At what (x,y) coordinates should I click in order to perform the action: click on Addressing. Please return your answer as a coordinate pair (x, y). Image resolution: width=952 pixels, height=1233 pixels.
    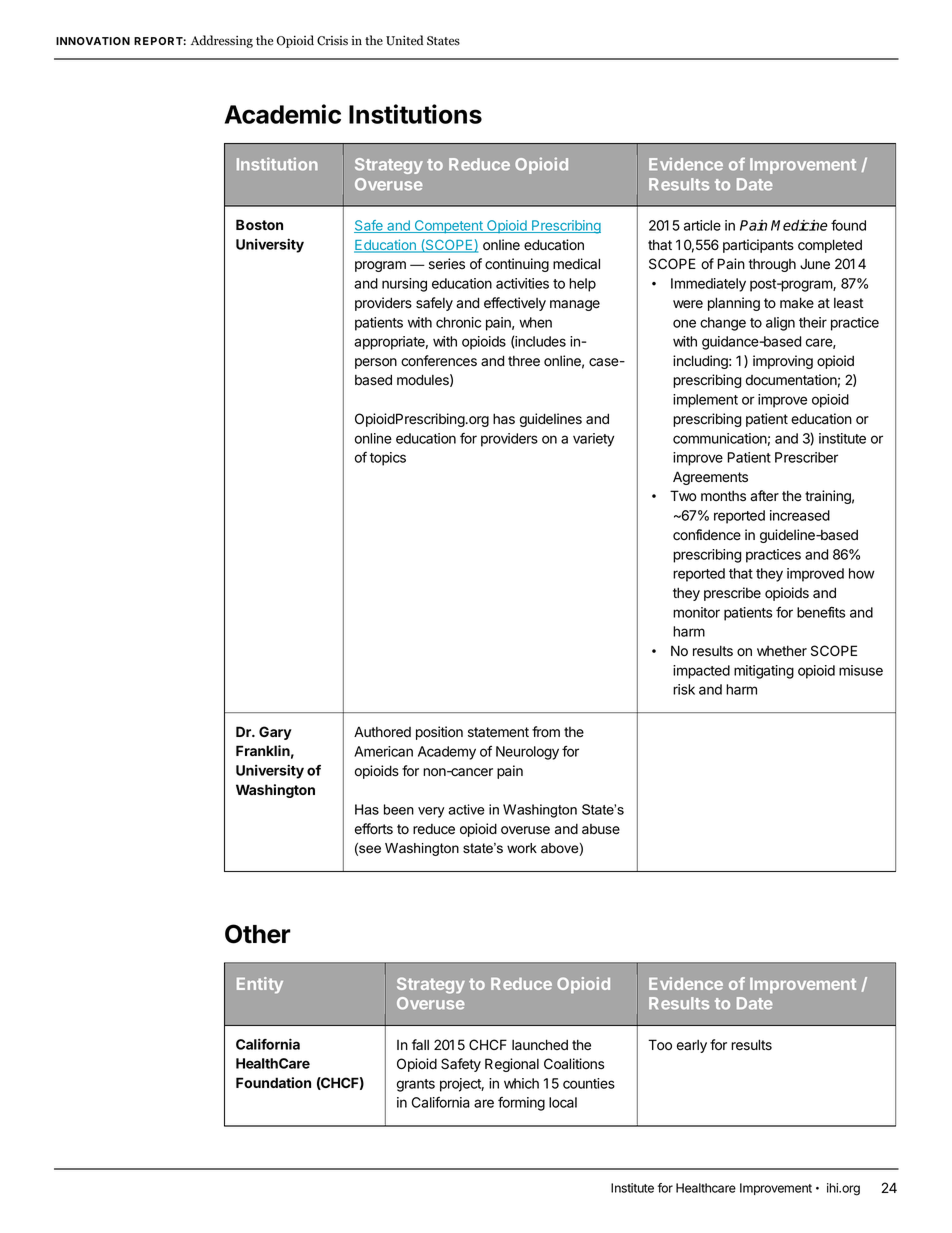
    Looking at the image, I should click on (222, 41).
